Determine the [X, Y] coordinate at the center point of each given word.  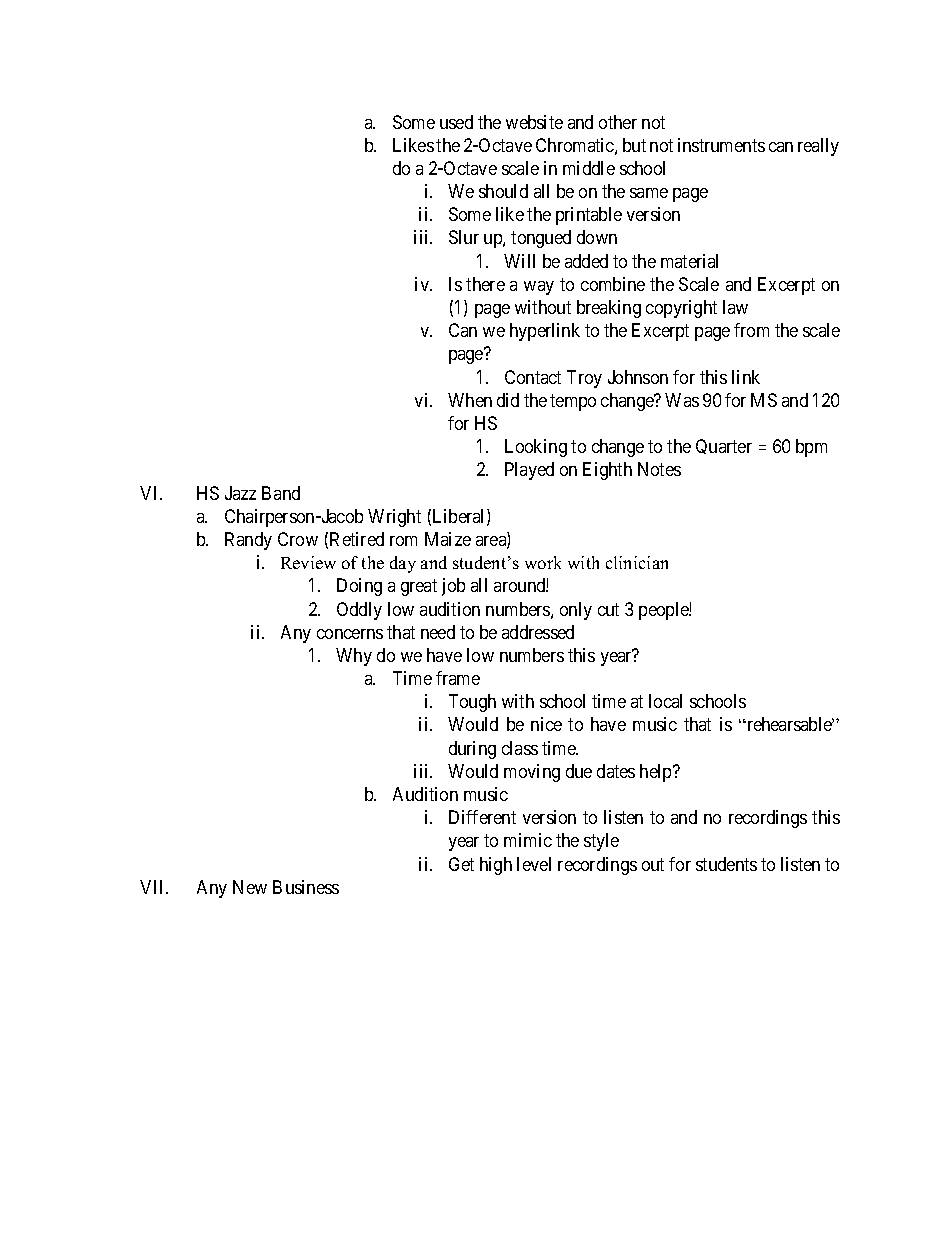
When [470, 400]
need [438, 632]
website [534, 122]
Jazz [240, 493]
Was [682, 400]
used [456, 122]
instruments [721, 145]
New [250, 887]
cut [608, 609]
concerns [350, 634]
